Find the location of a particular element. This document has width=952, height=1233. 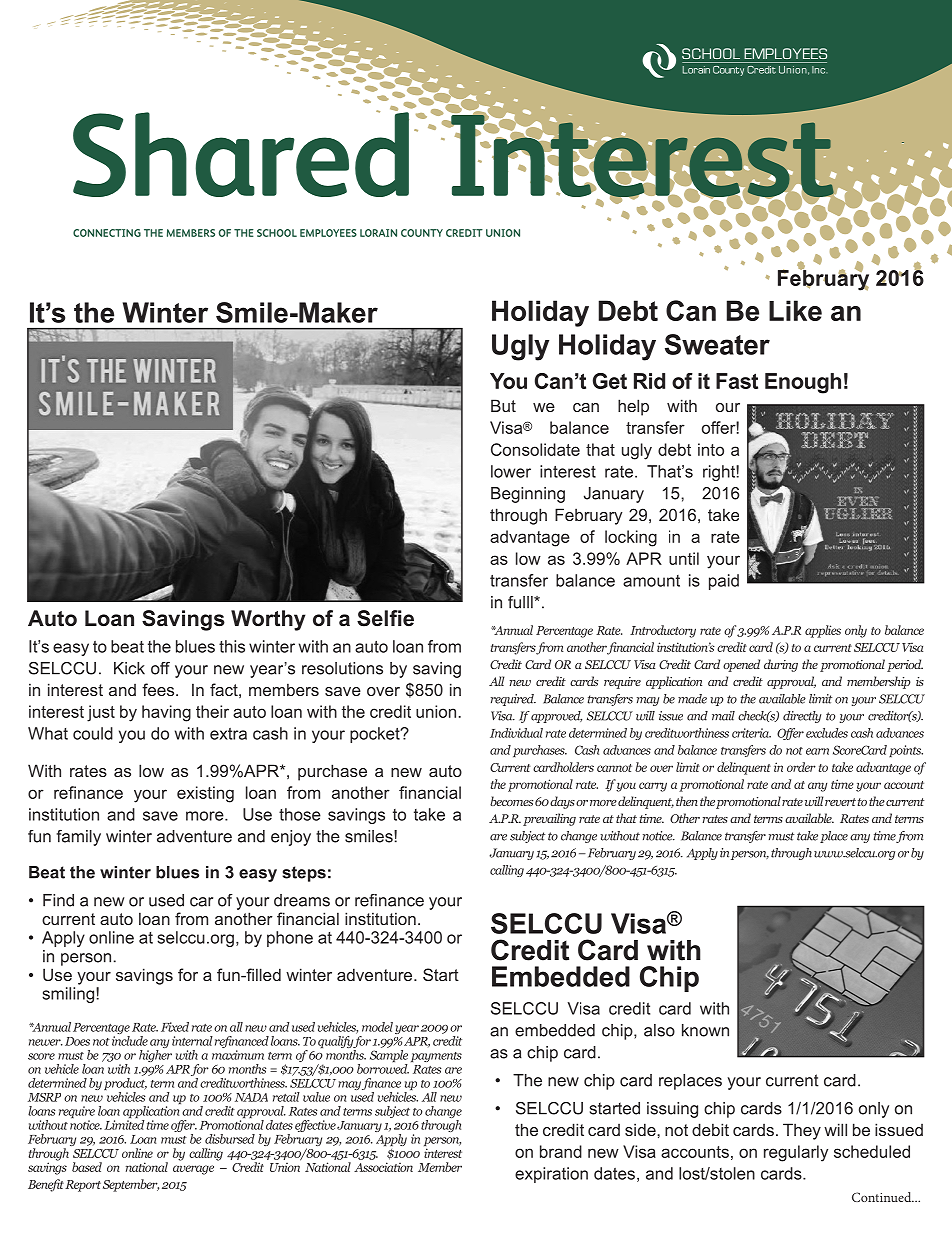

Like is located at coordinates (795, 310).
